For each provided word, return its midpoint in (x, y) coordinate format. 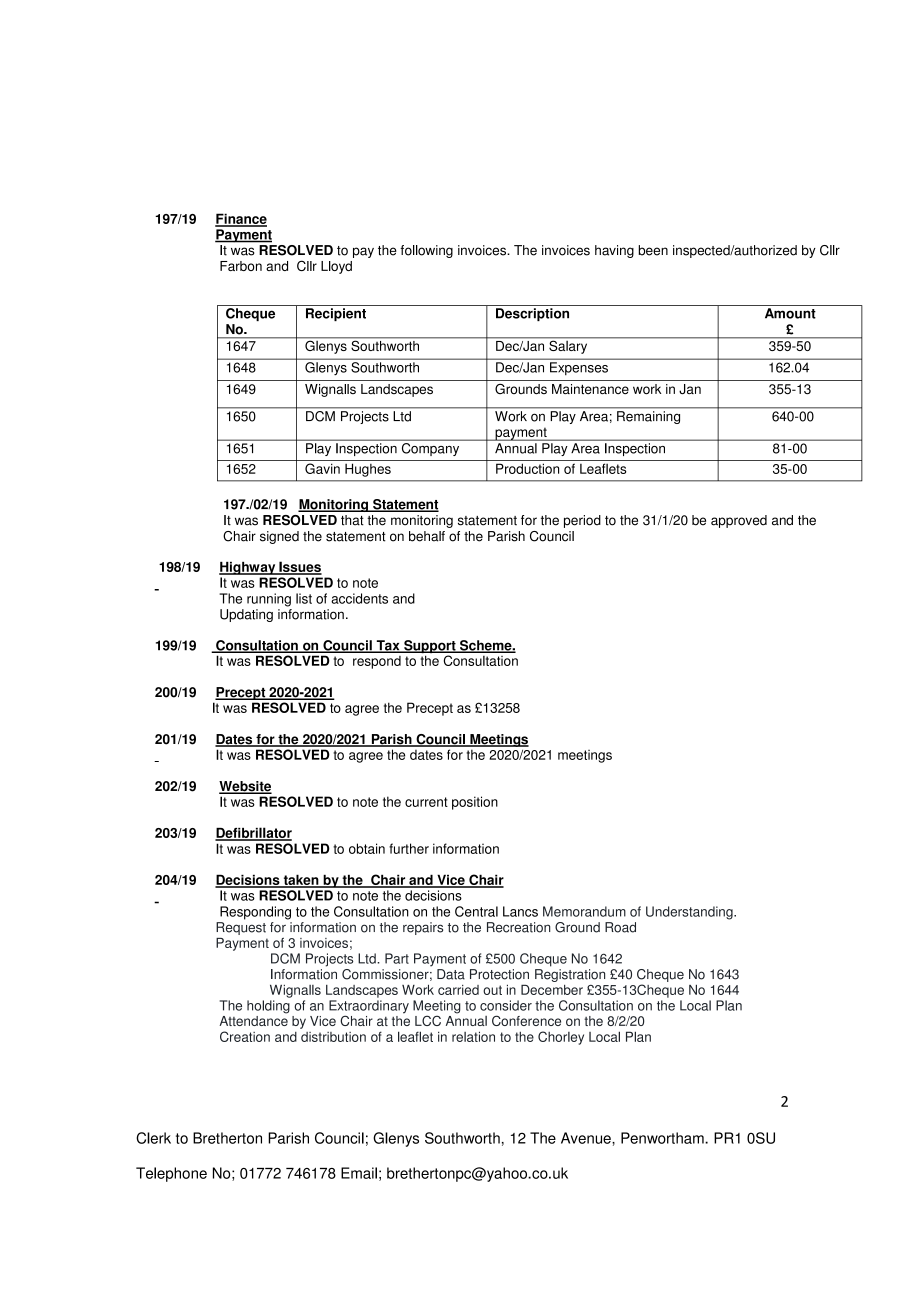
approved (739, 521)
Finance (241, 219)
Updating (246, 615)
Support (430, 648)
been (653, 250)
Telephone (171, 1174)
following (426, 251)
